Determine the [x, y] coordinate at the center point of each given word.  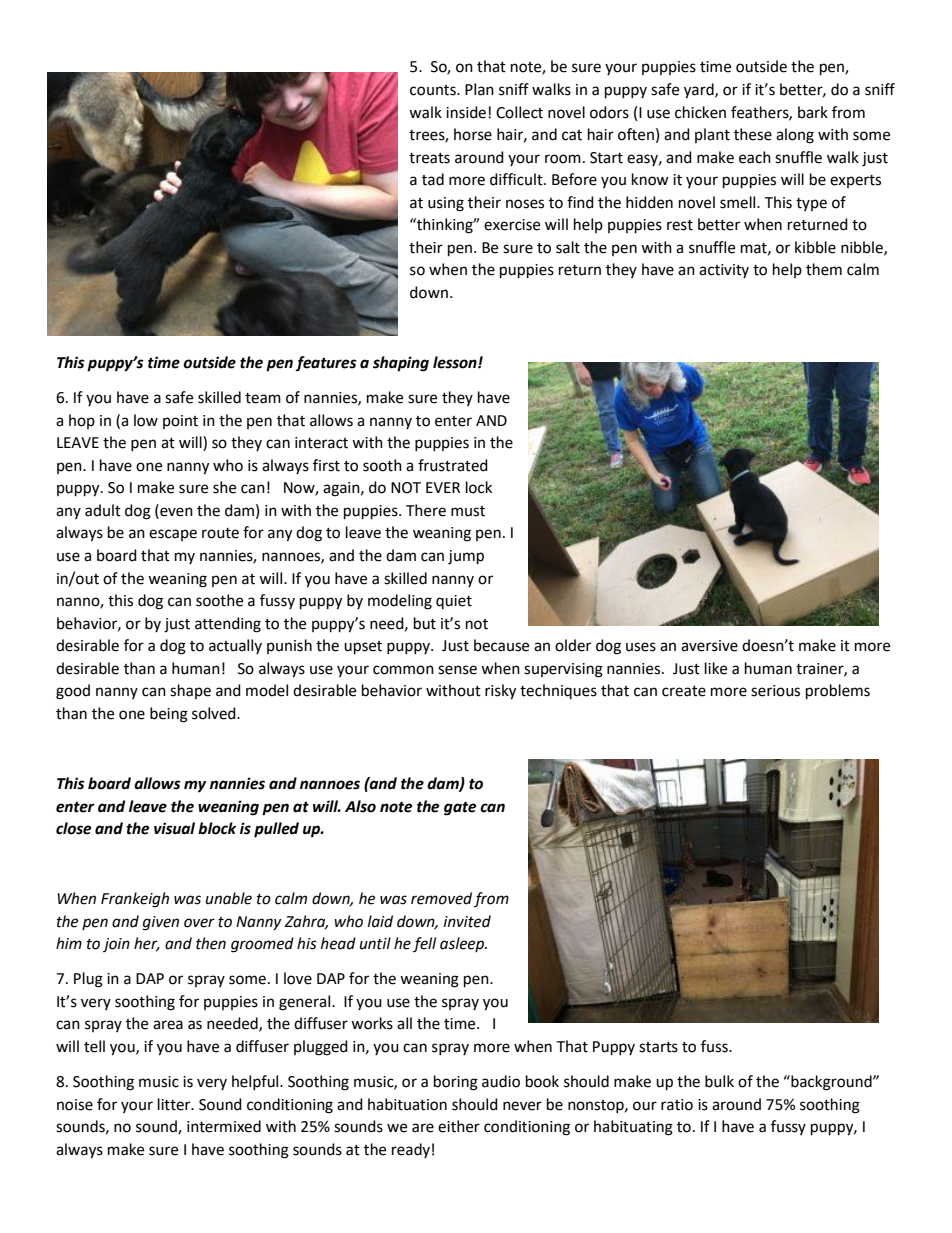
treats [429, 158]
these [753, 134]
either [459, 1126]
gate [460, 808]
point [180, 422]
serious [775, 691]
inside [466, 112]
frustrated [453, 465]
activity [724, 271]
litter [175, 1104]
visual [174, 828]
